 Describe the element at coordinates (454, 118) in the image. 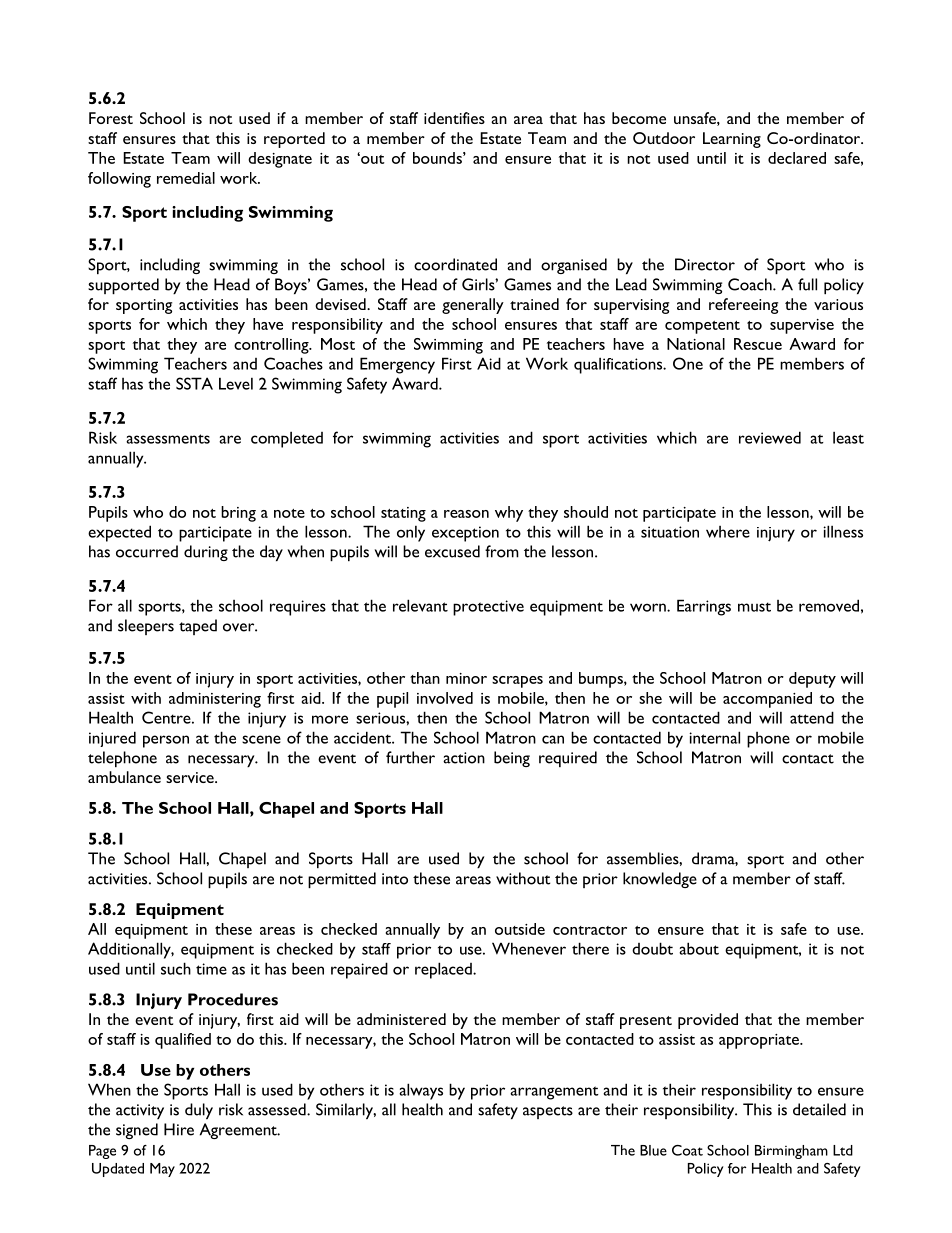

I see `identifies` at that location.
